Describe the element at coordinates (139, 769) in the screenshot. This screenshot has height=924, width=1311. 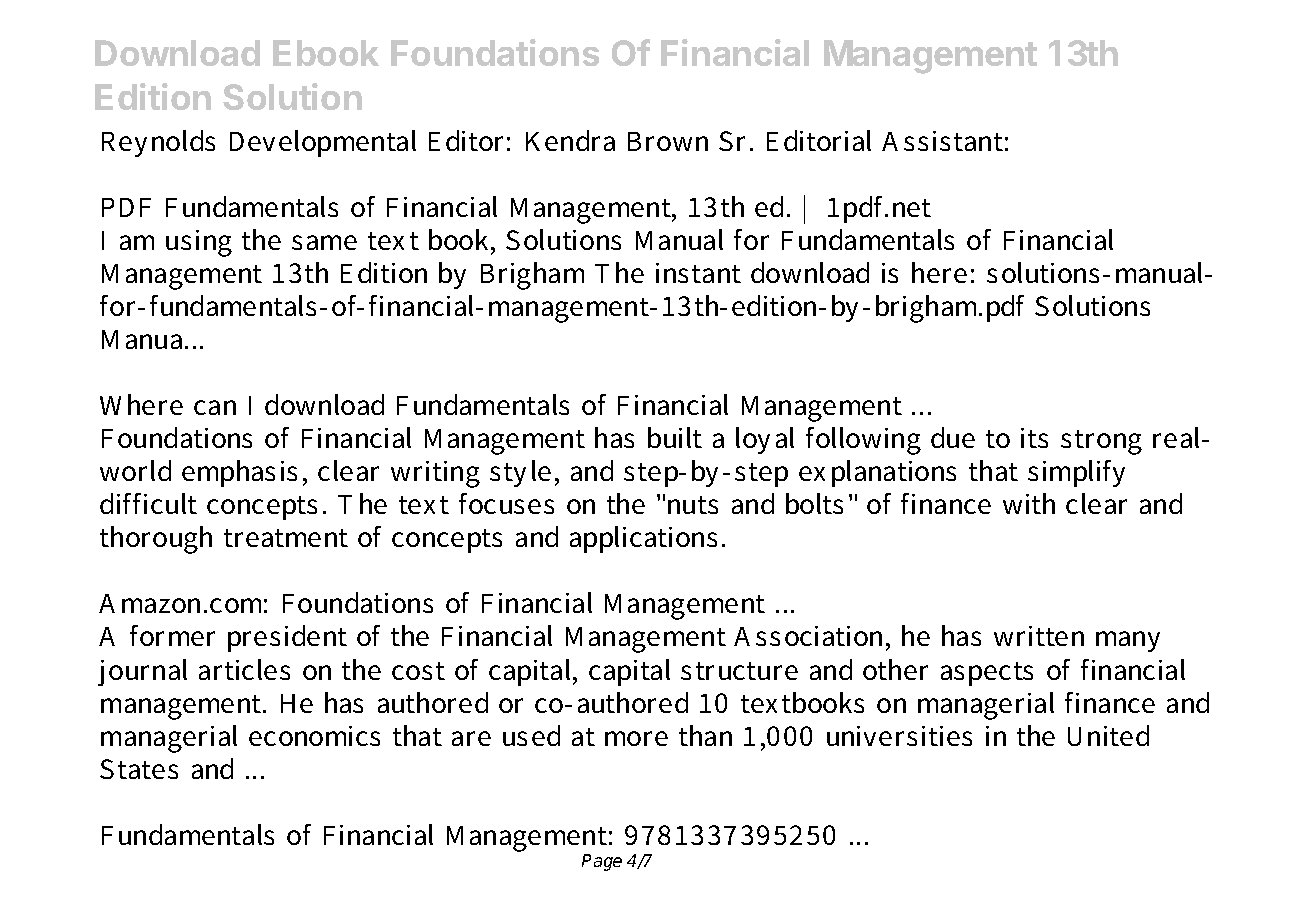
I see `States` at that location.
